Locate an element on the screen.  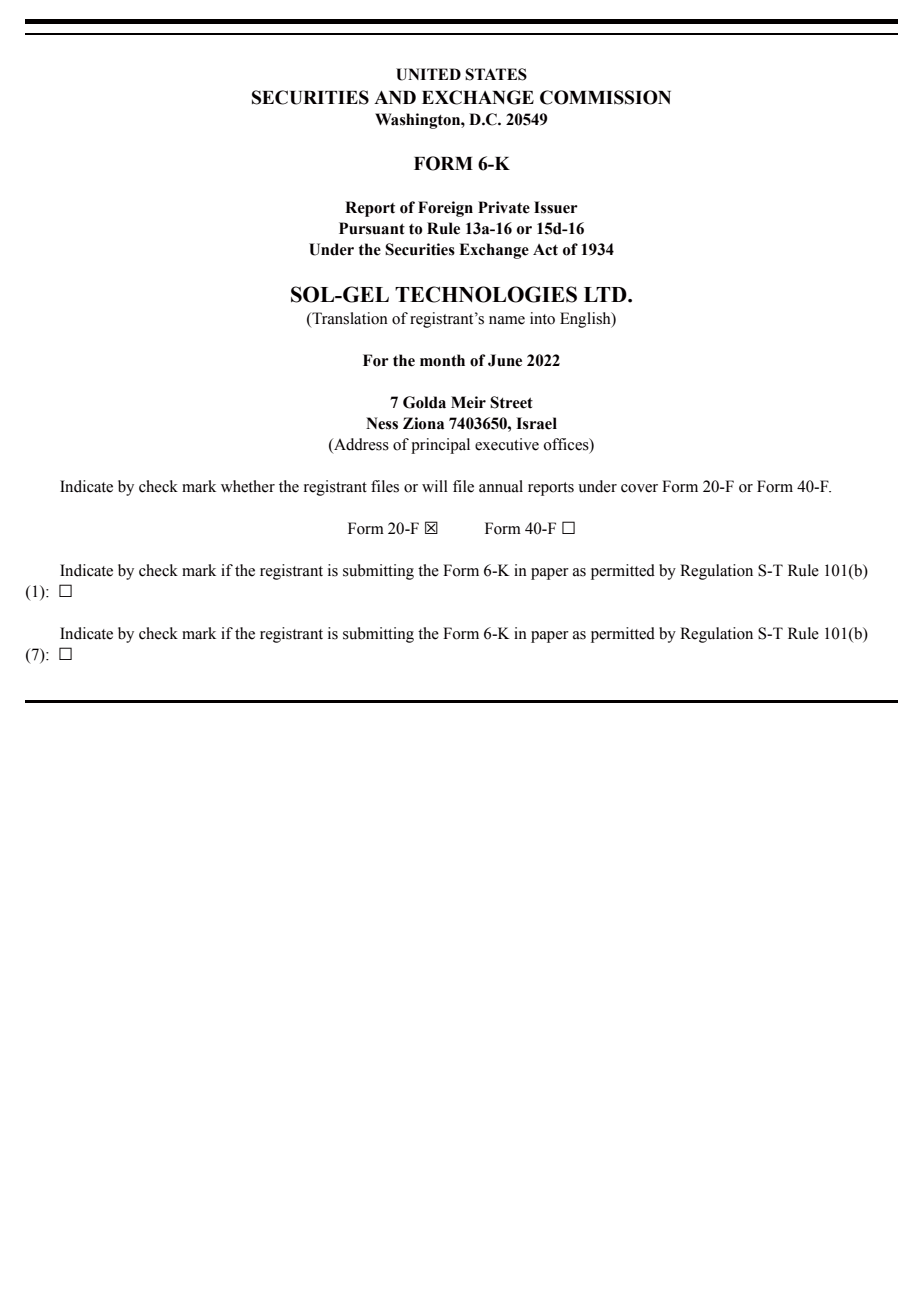
whether is located at coordinates (248, 486).
